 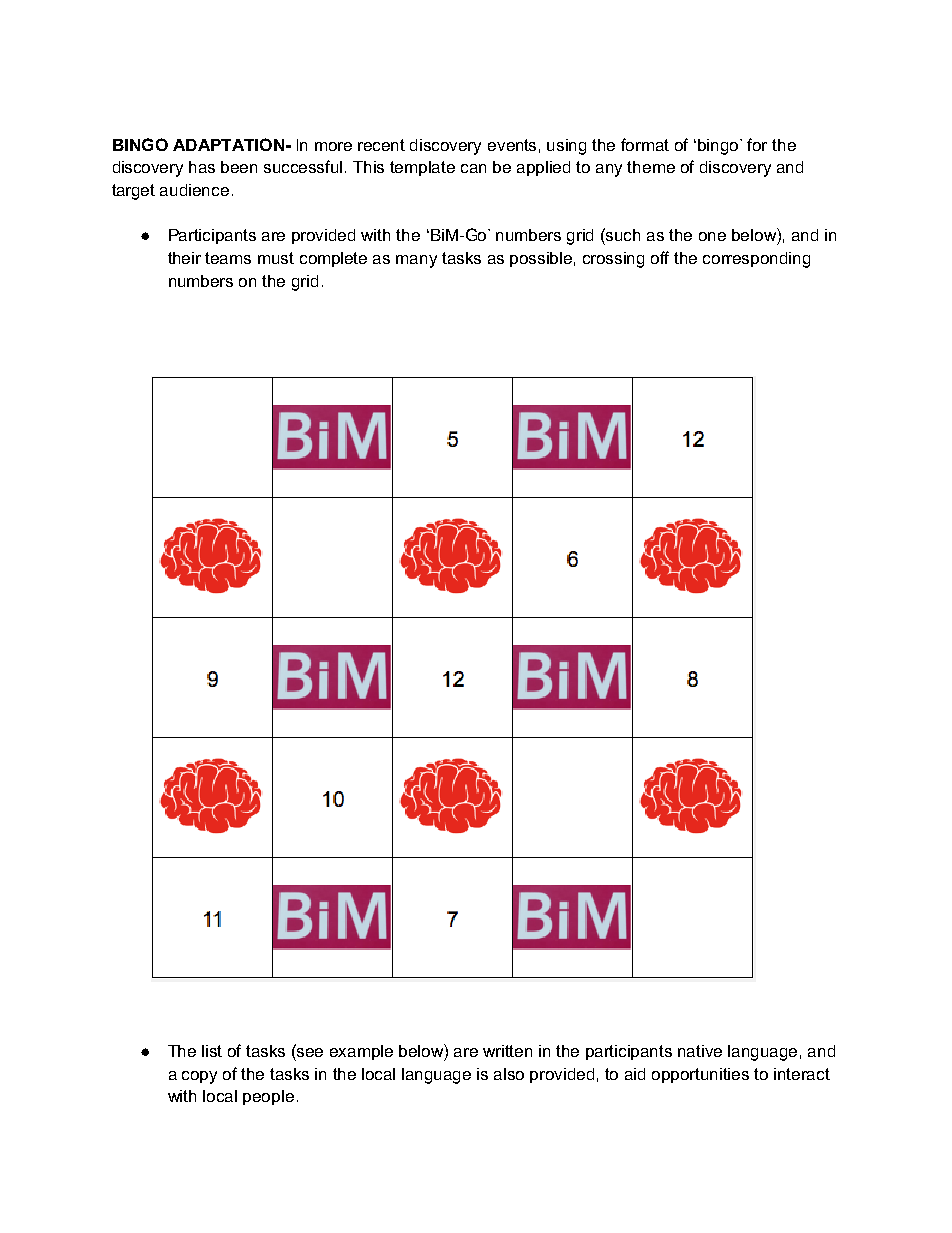 I want to click on their, so click(x=184, y=258).
